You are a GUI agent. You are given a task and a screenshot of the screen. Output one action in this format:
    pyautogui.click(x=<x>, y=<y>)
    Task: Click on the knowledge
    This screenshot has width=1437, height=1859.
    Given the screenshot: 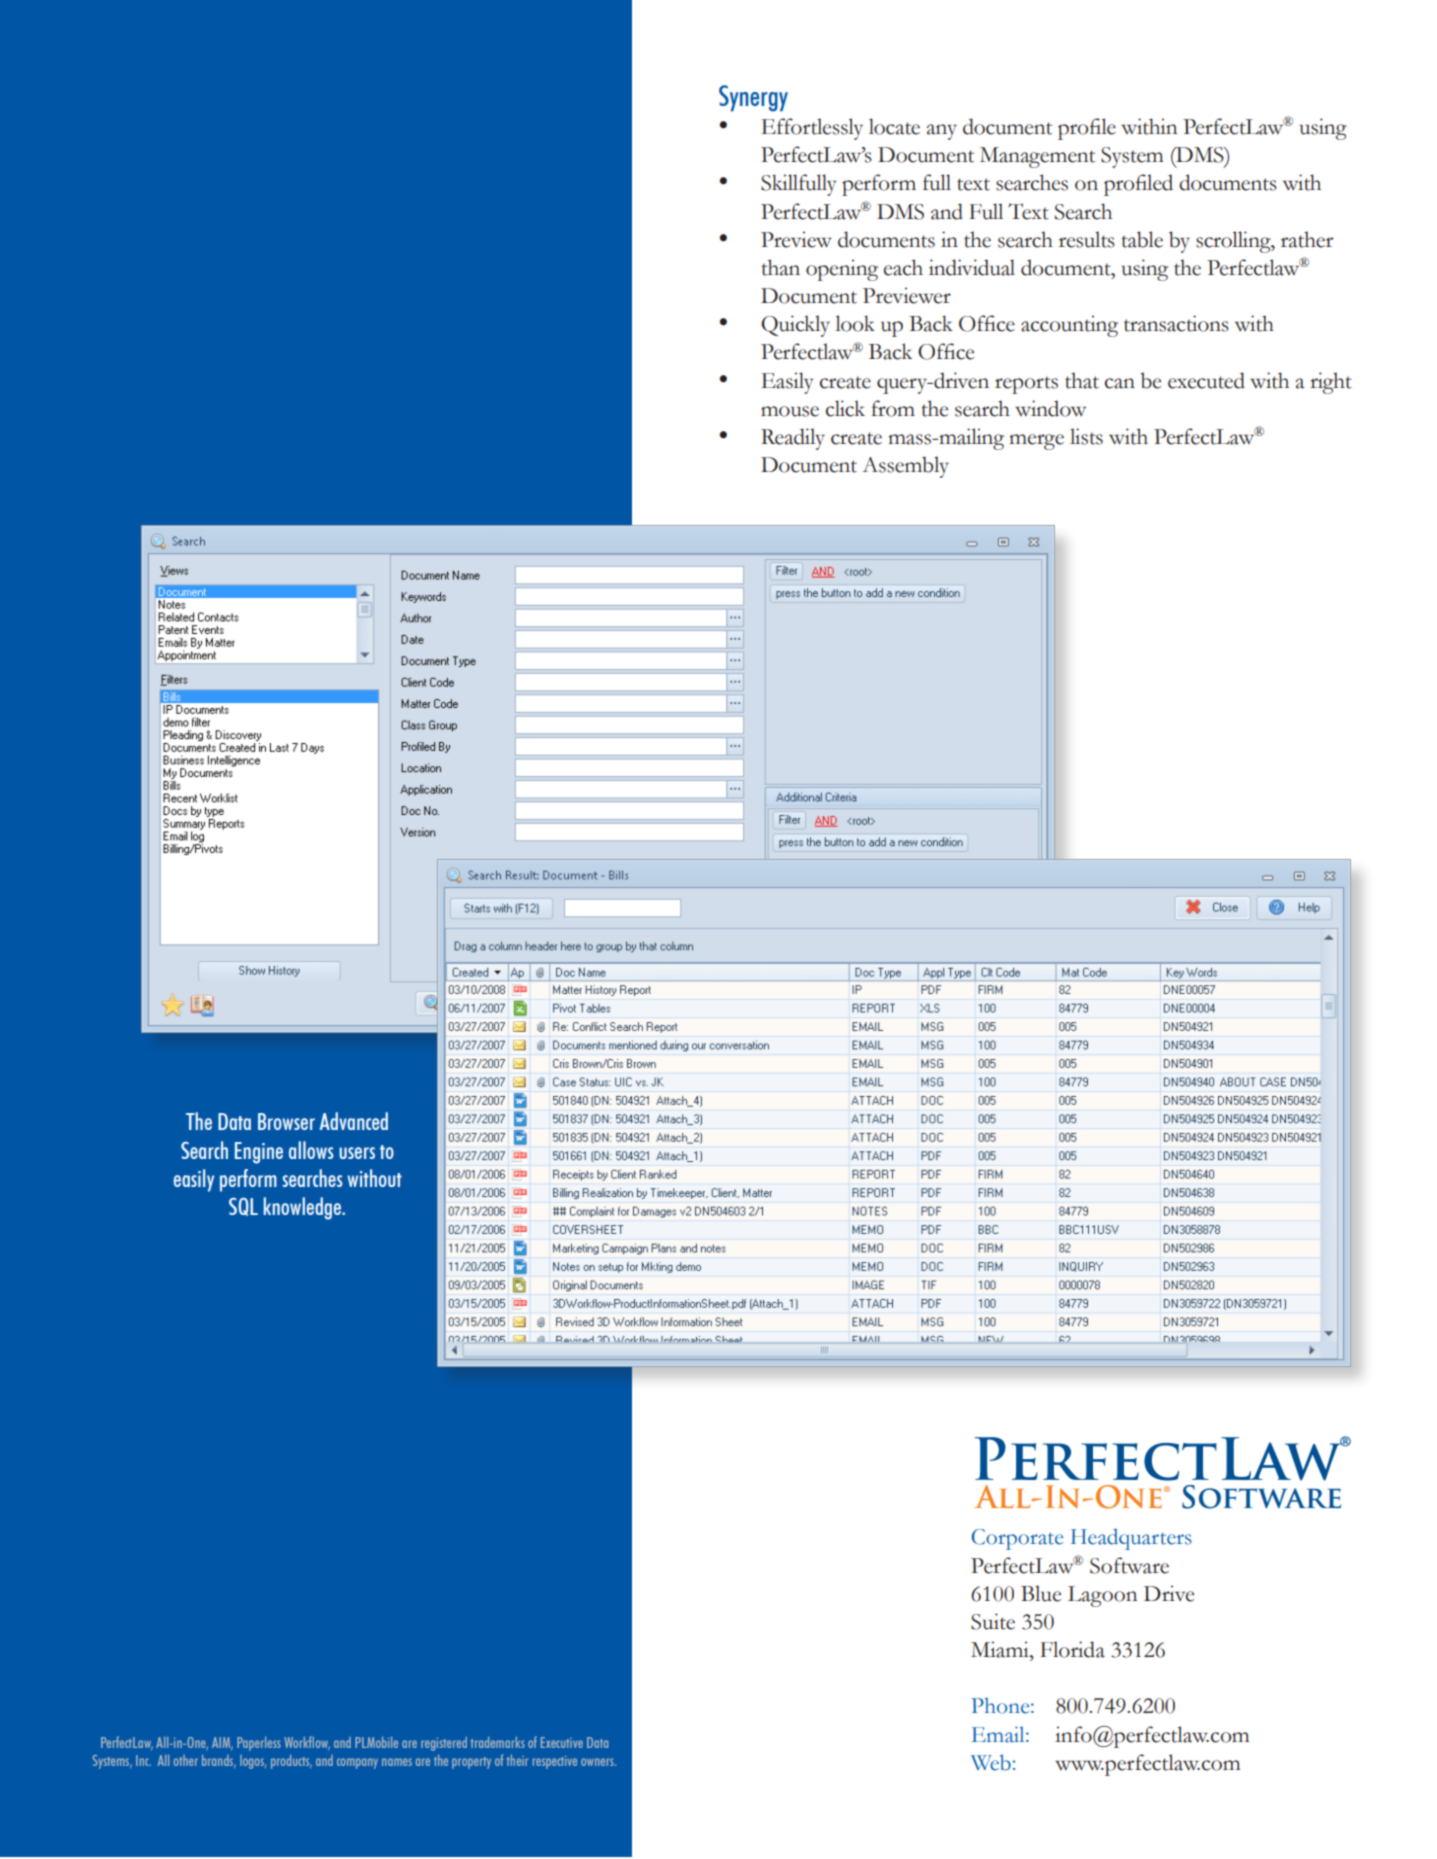 What is the action you would take?
    pyautogui.click(x=303, y=1208)
